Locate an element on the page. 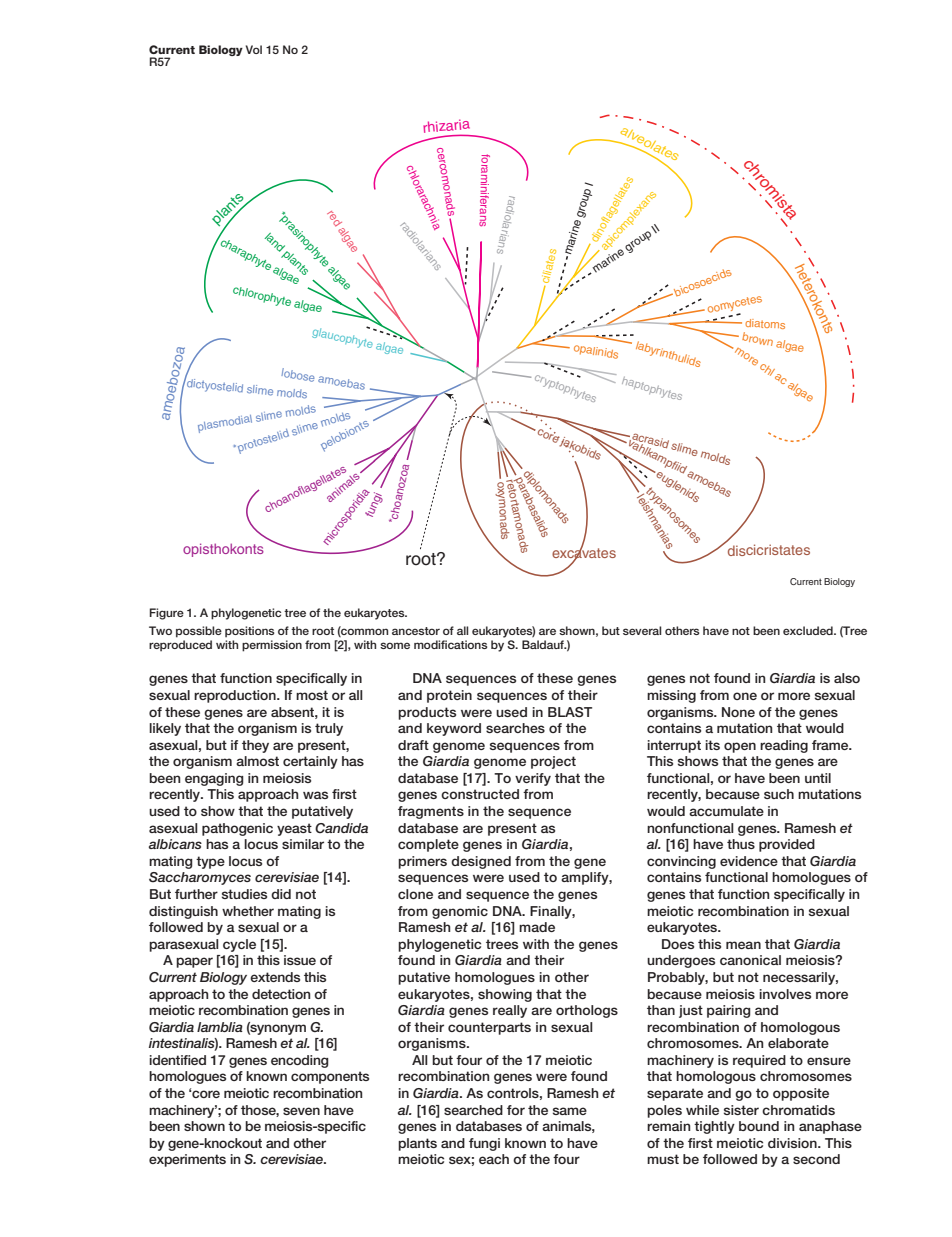  pairing is located at coordinates (729, 1011).
